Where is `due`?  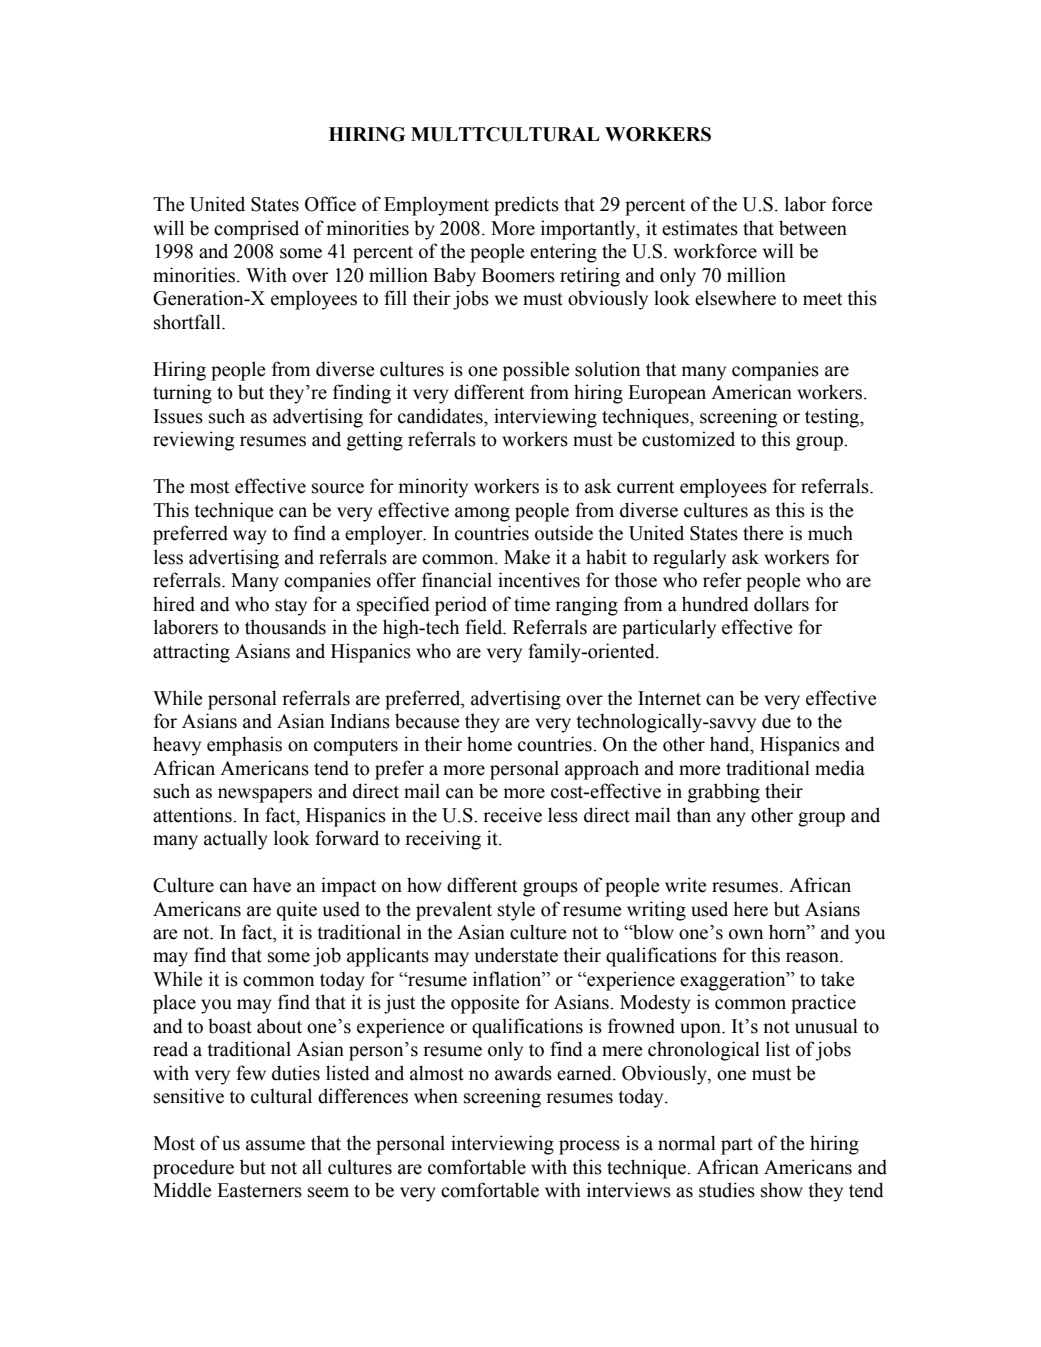 due is located at coordinates (776, 721).
